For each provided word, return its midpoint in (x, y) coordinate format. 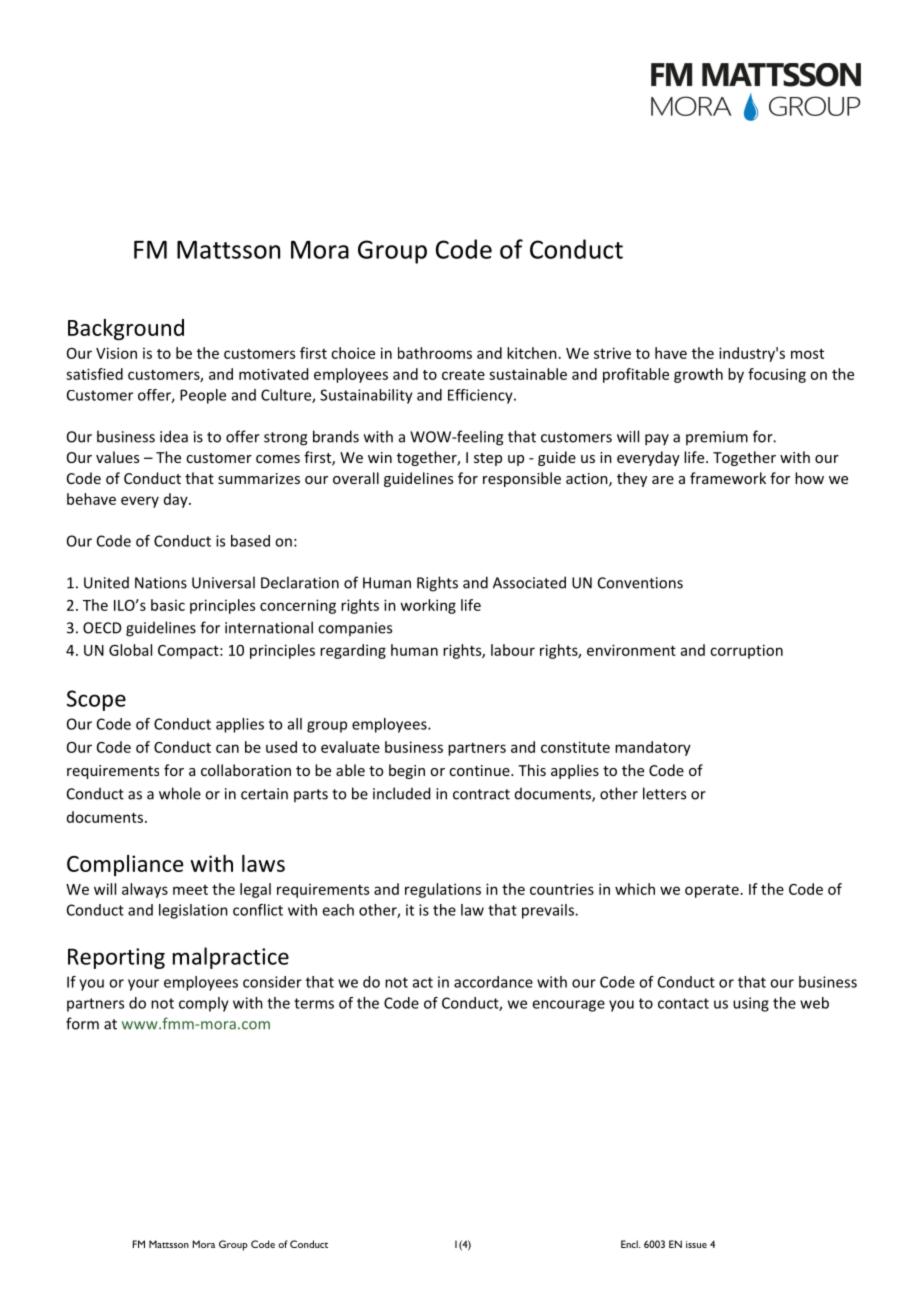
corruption (746, 651)
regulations (443, 890)
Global (130, 650)
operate (712, 891)
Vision (116, 353)
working (428, 606)
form (82, 1023)
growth (698, 375)
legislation (193, 911)
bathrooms (435, 353)
